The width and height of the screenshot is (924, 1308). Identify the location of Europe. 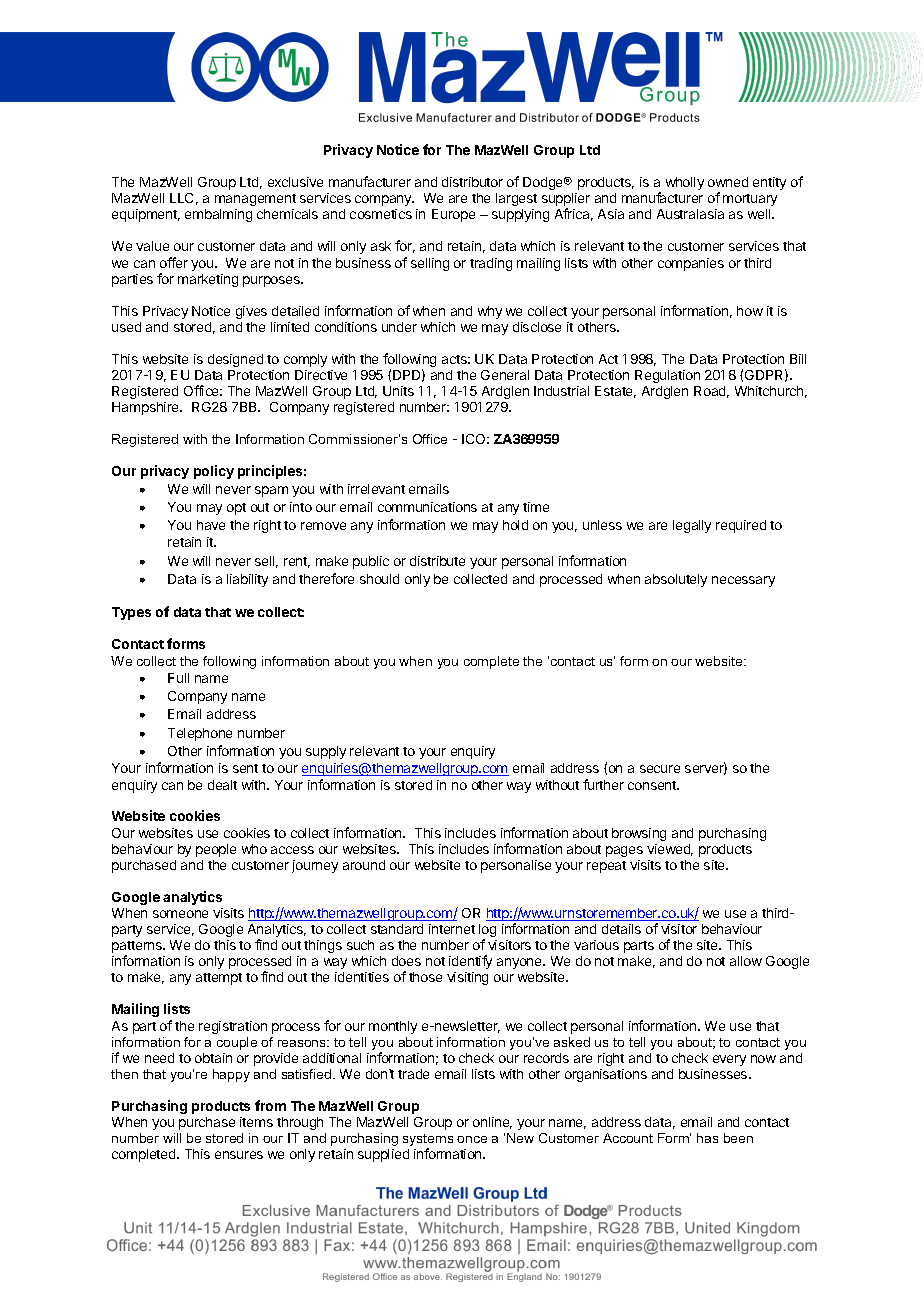
(453, 215).
